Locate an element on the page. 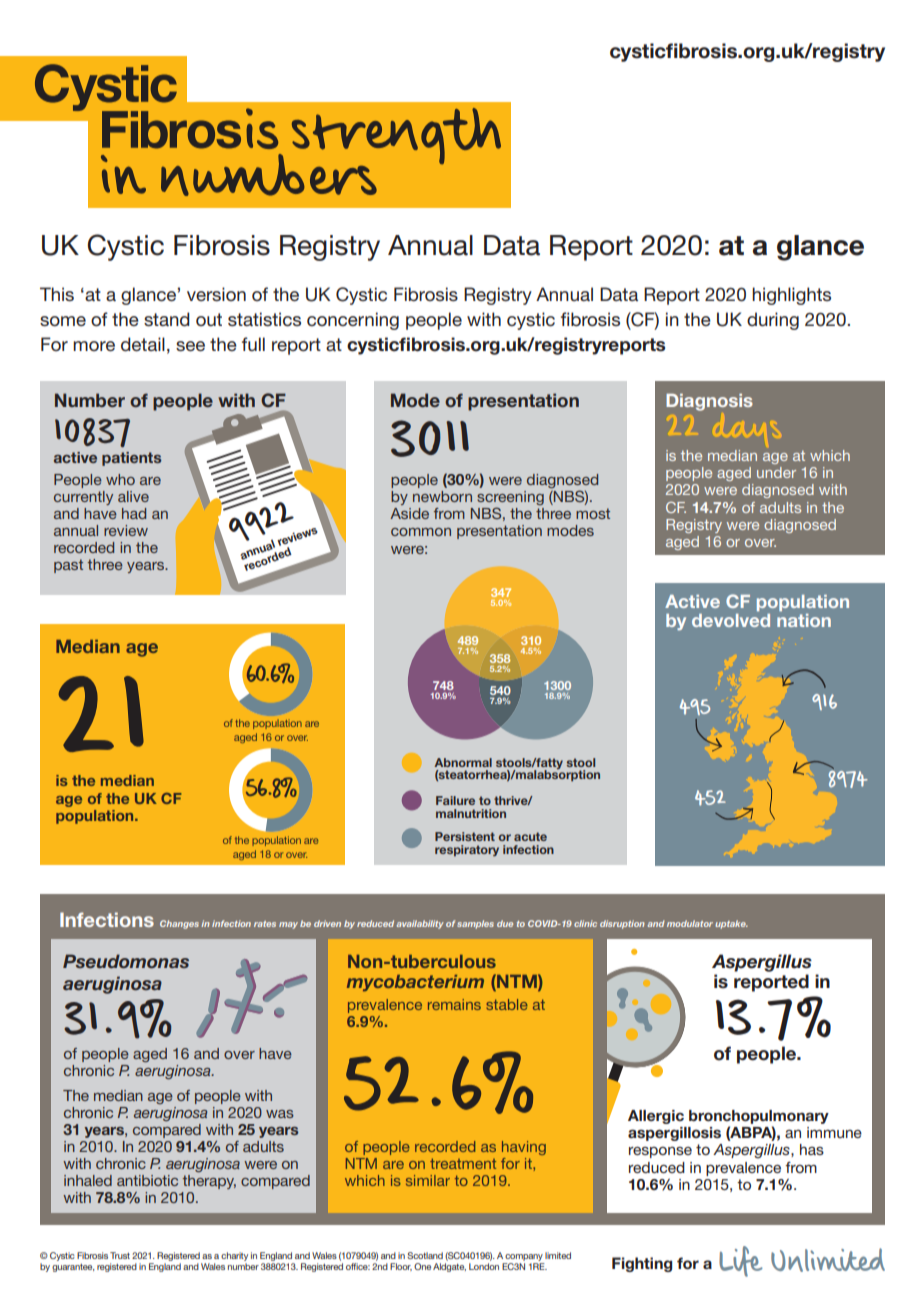  Pseudomonas is located at coordinates (126, 961).
